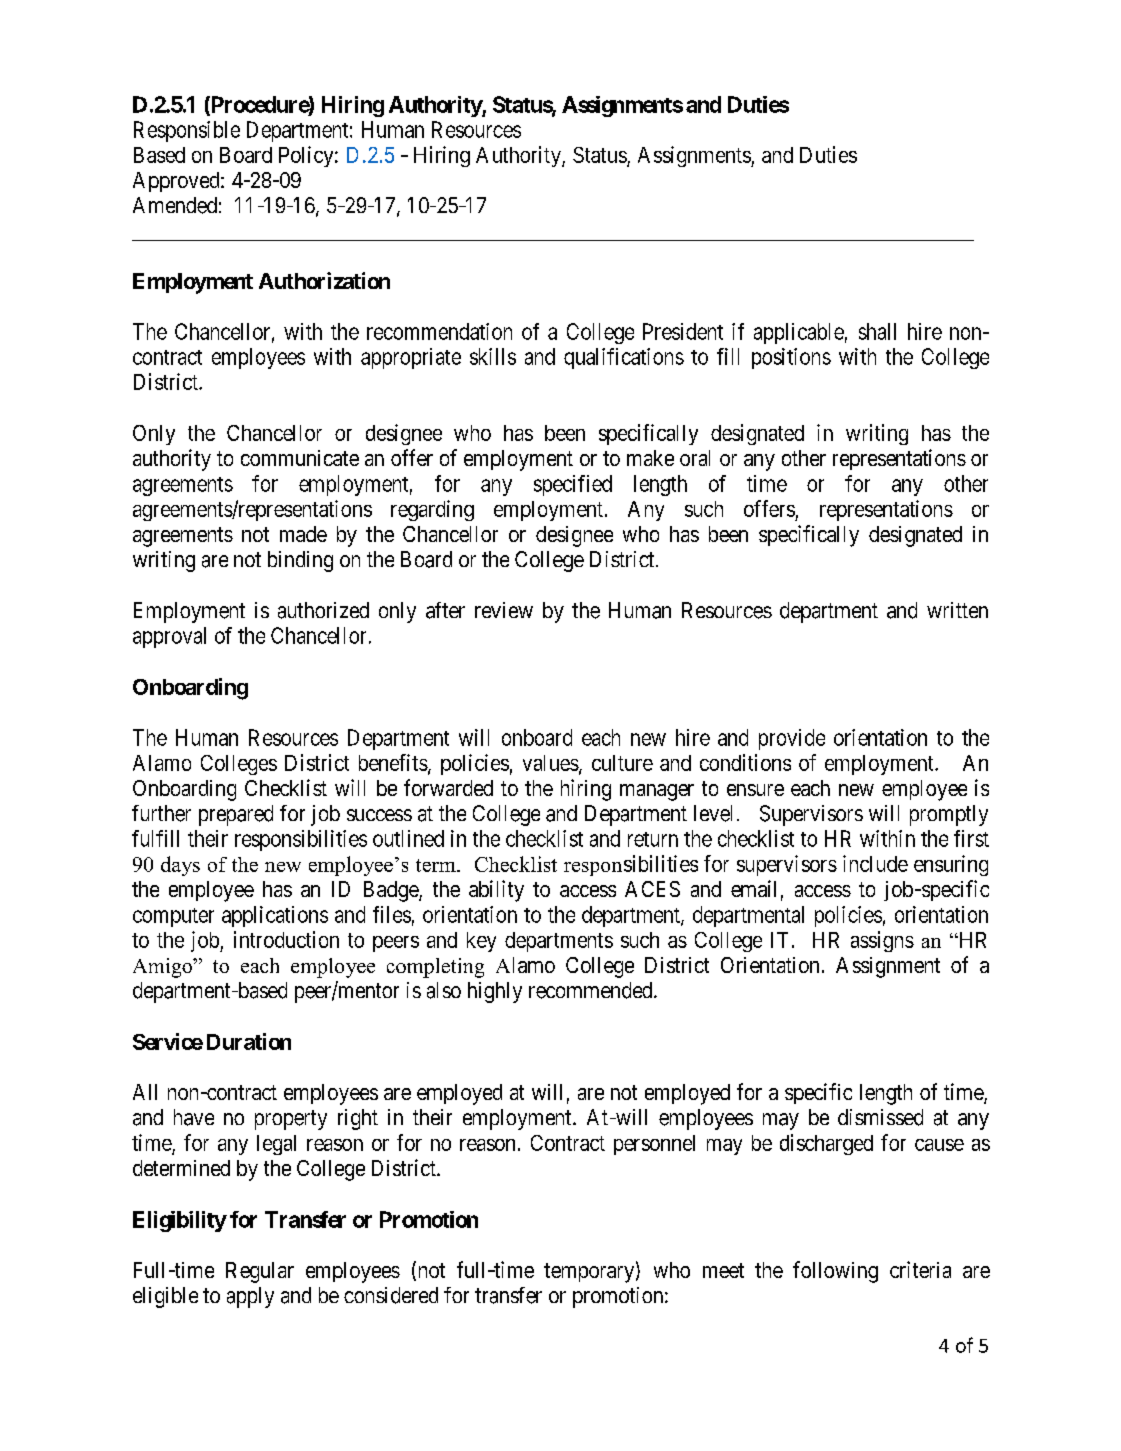 Image resolution: width=1121 pixels, height=1451 pixels. I want to click on President, so click(683, 331).
